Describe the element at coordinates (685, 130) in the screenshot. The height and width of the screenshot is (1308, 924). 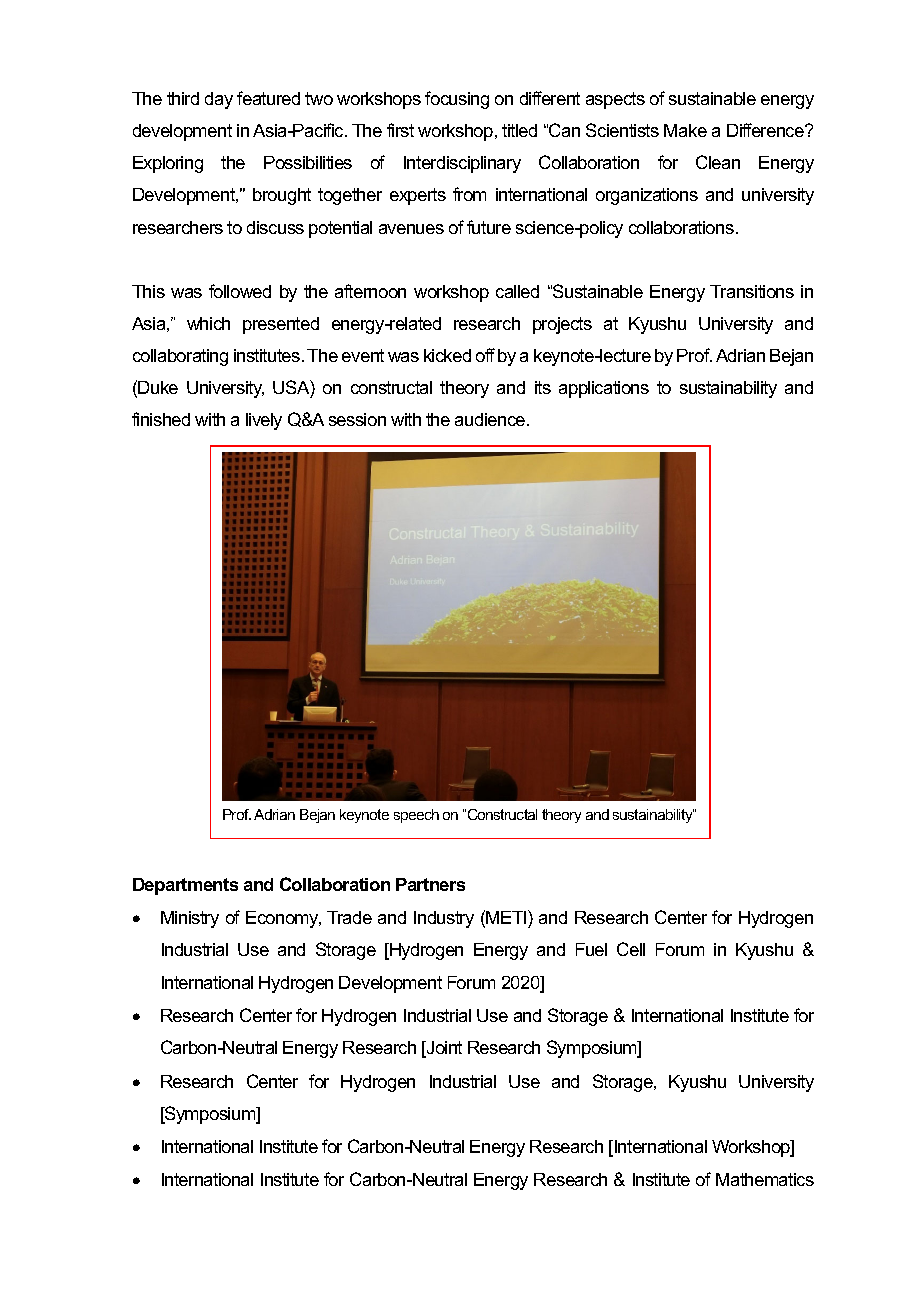
I see `Make` at that location.
